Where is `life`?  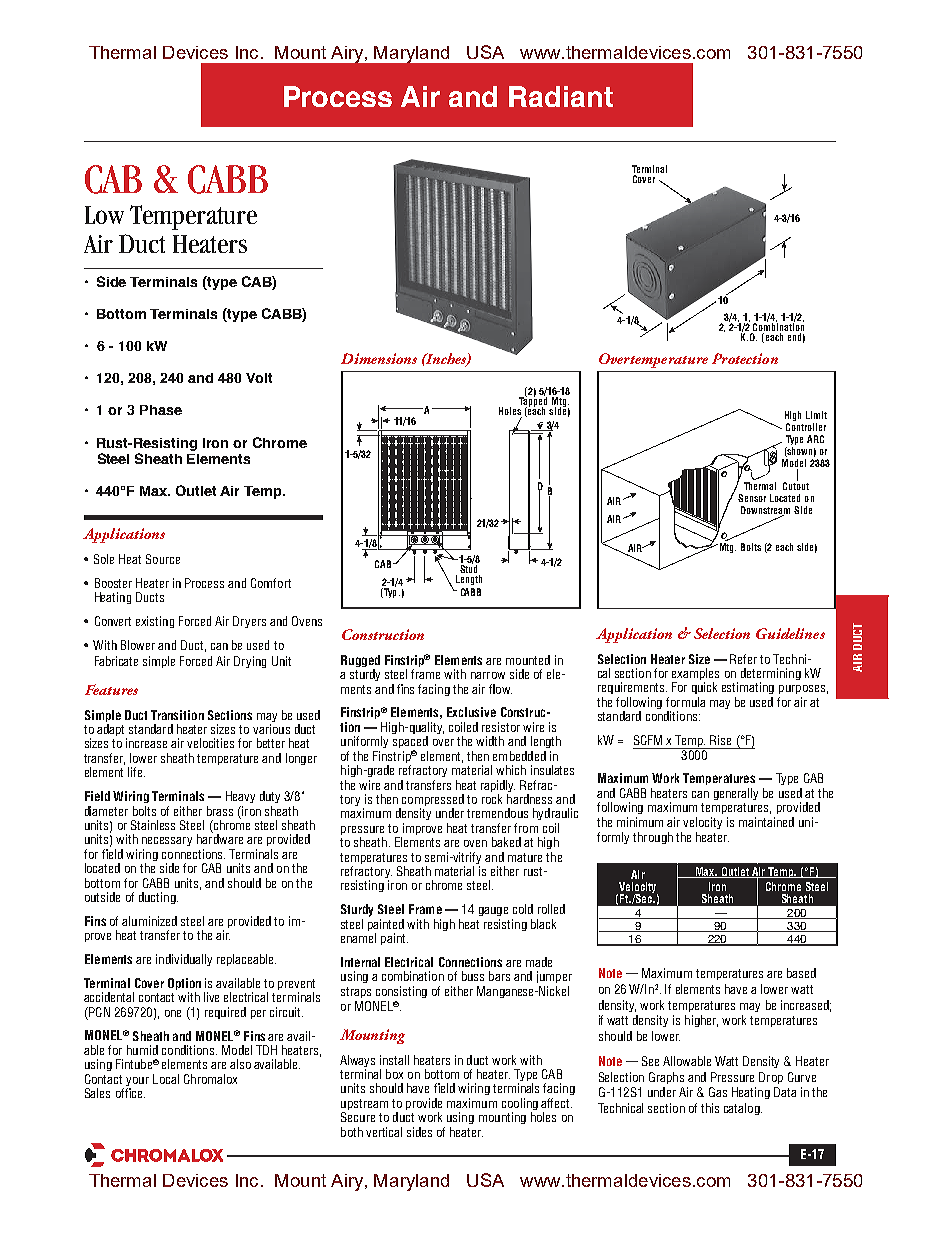 life is located at coordinates (136, 772).
